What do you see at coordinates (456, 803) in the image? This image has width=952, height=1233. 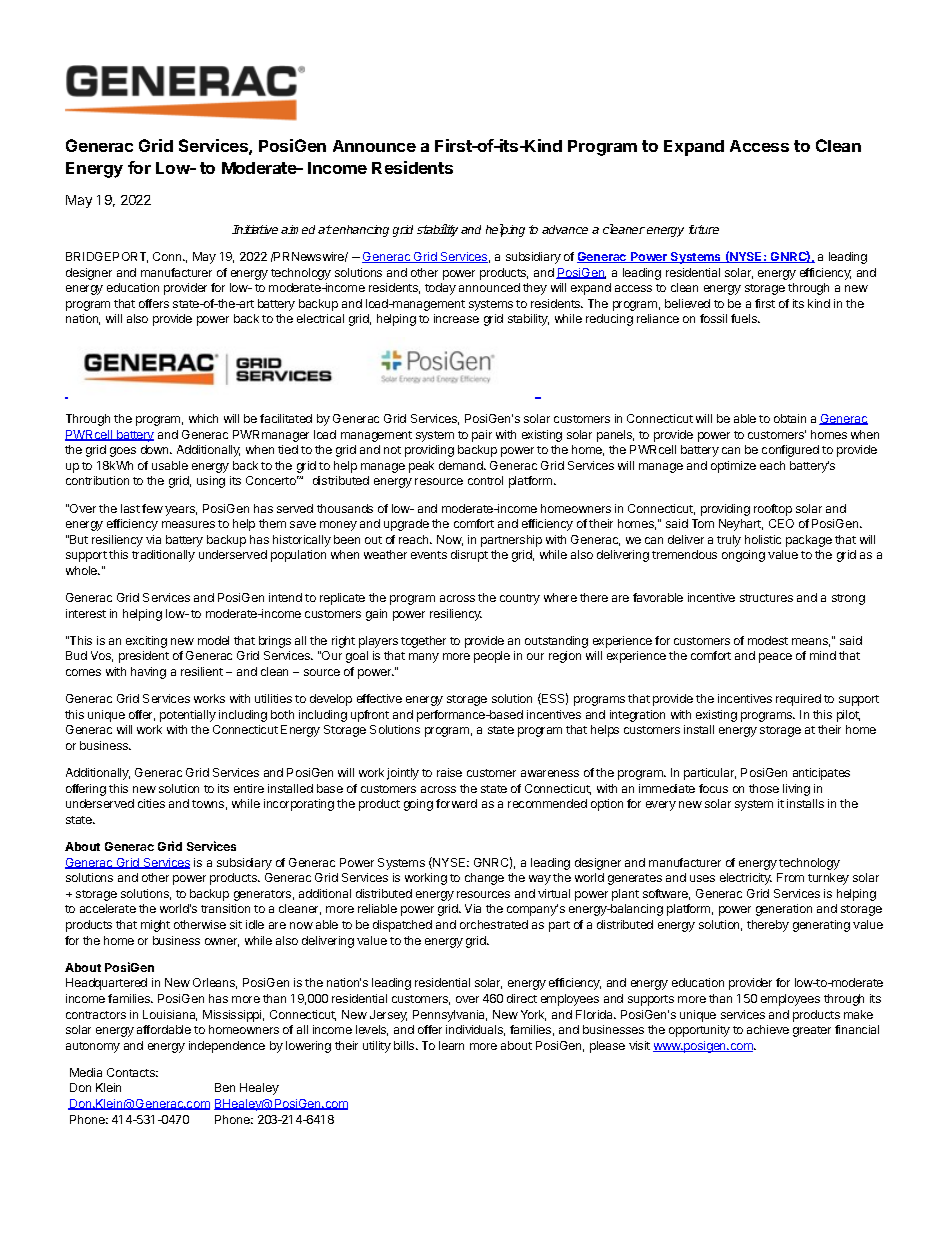 I see `forward` at bounding box center [456, 803].
